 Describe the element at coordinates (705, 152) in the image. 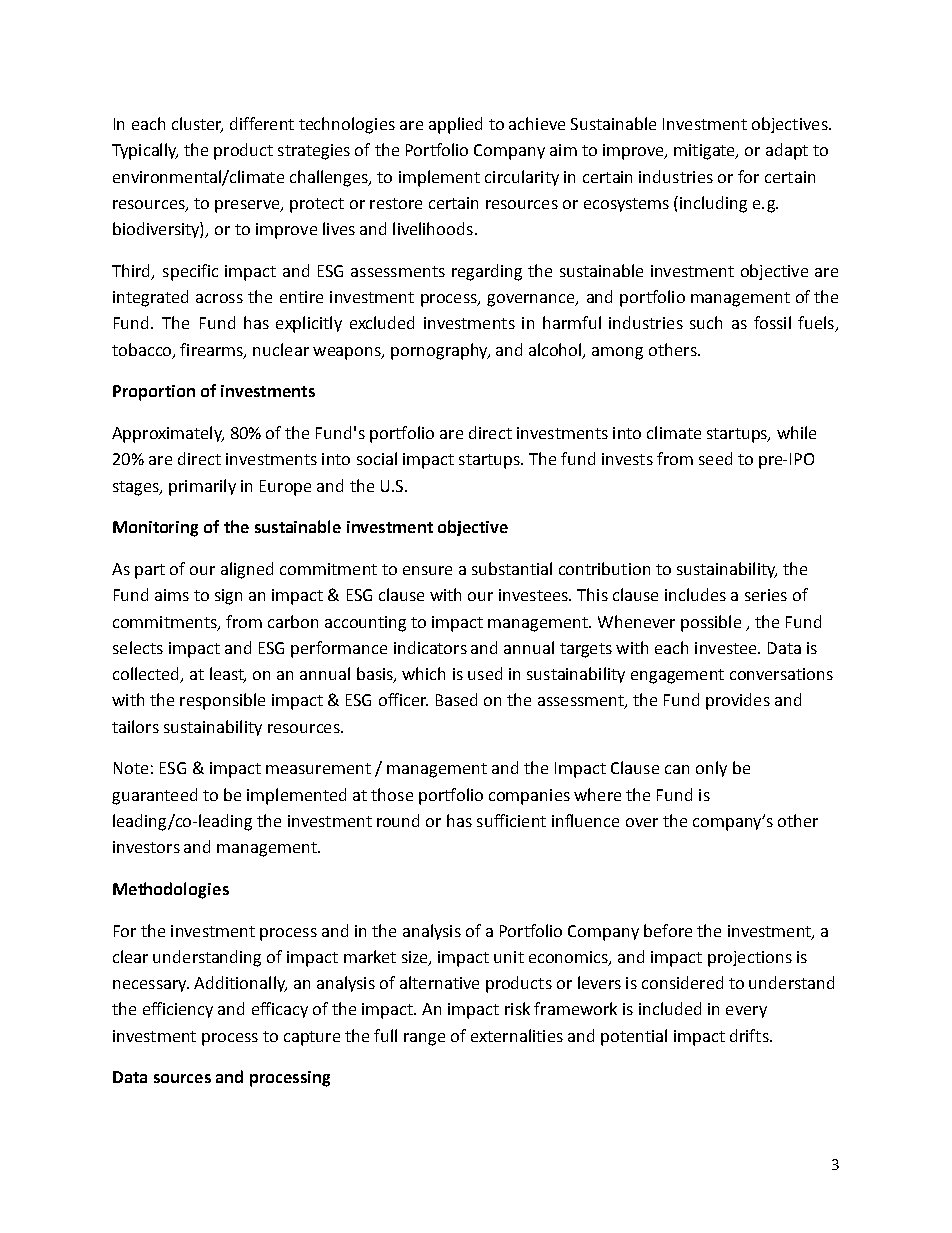

I see `mitigate` at that location.
